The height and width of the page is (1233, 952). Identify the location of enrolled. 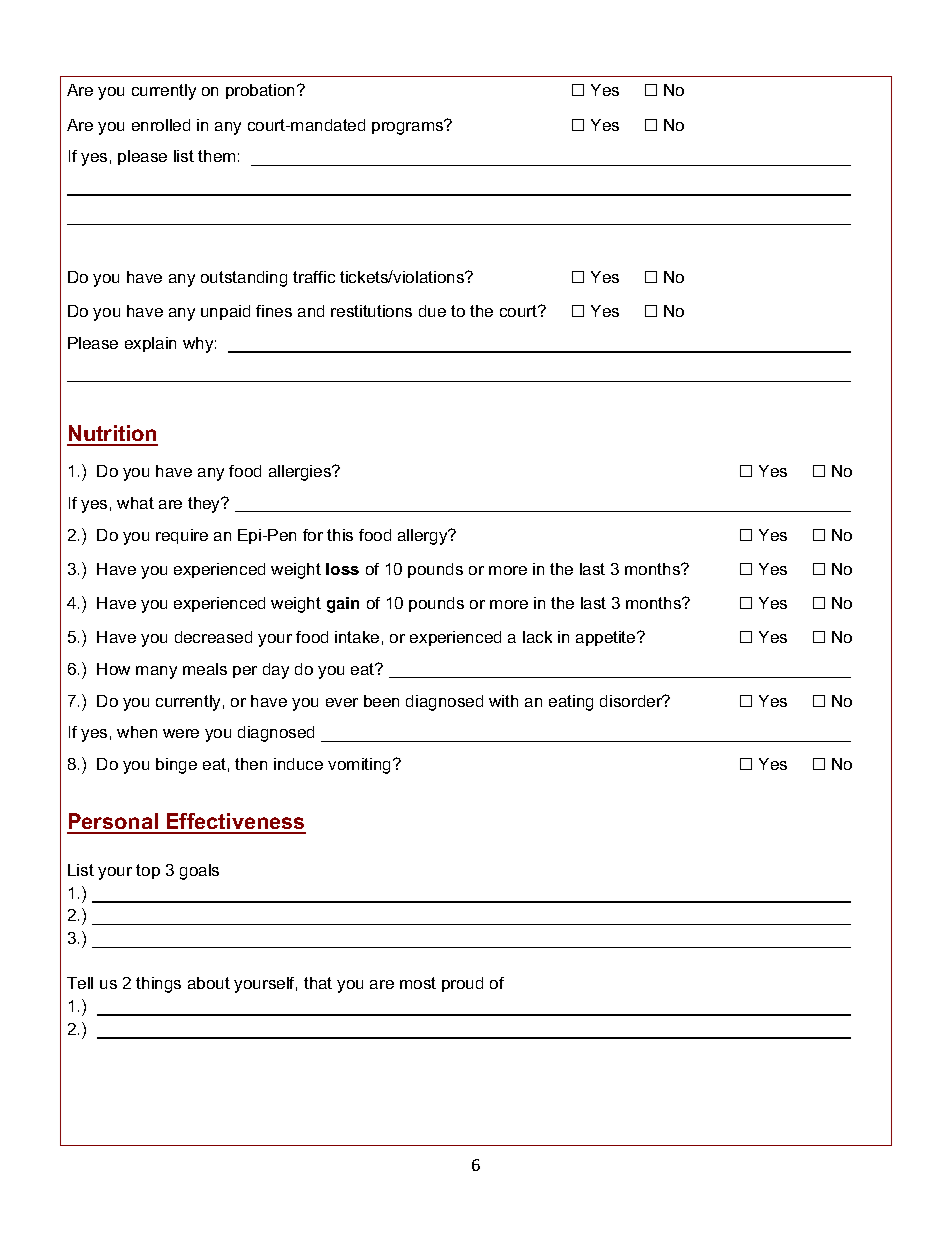
(161, 125).
